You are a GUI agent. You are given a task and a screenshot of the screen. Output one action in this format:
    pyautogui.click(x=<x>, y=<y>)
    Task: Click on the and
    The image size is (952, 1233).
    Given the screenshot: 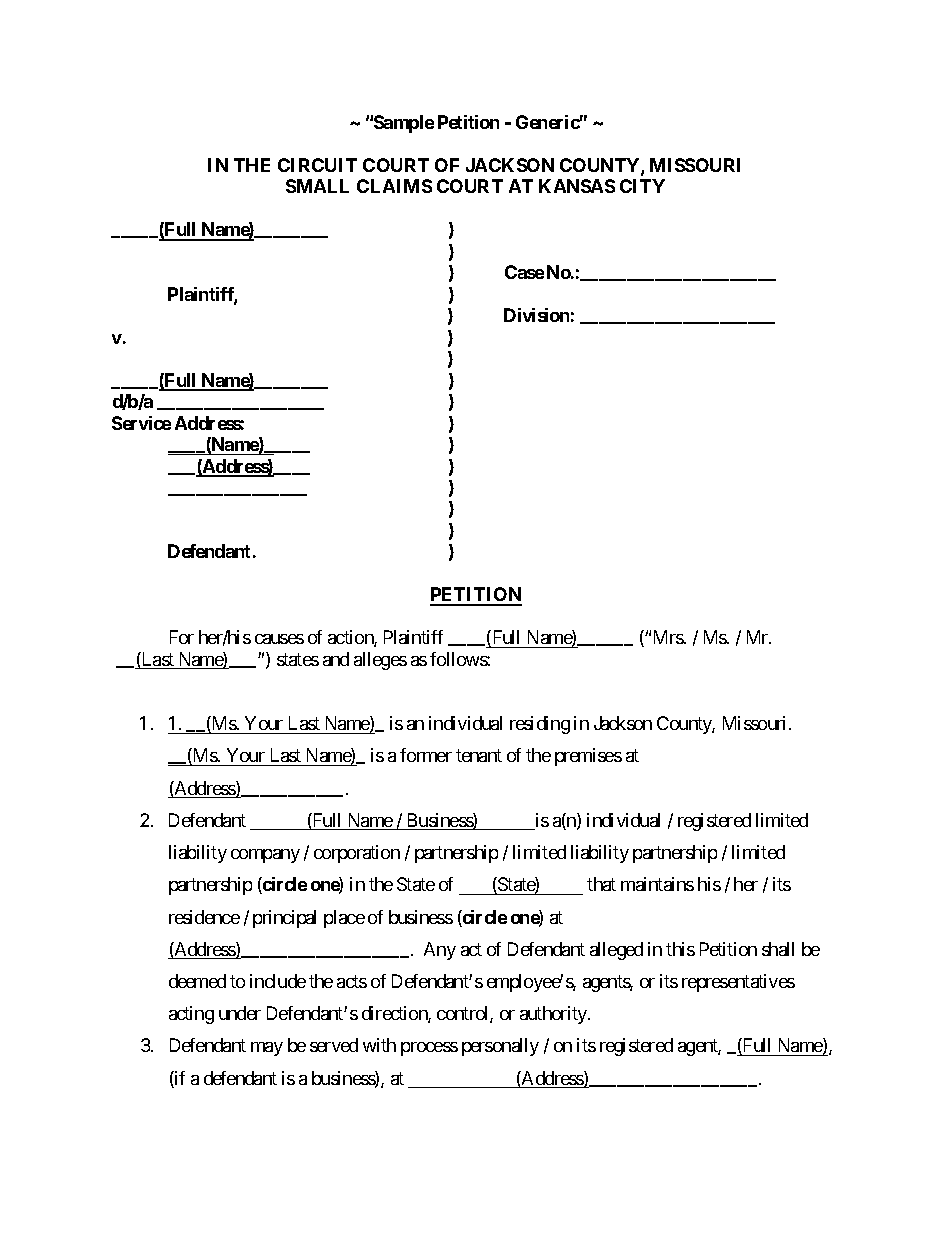 What is the action you would take?
    pyautogui.click(x=336, y=659)
